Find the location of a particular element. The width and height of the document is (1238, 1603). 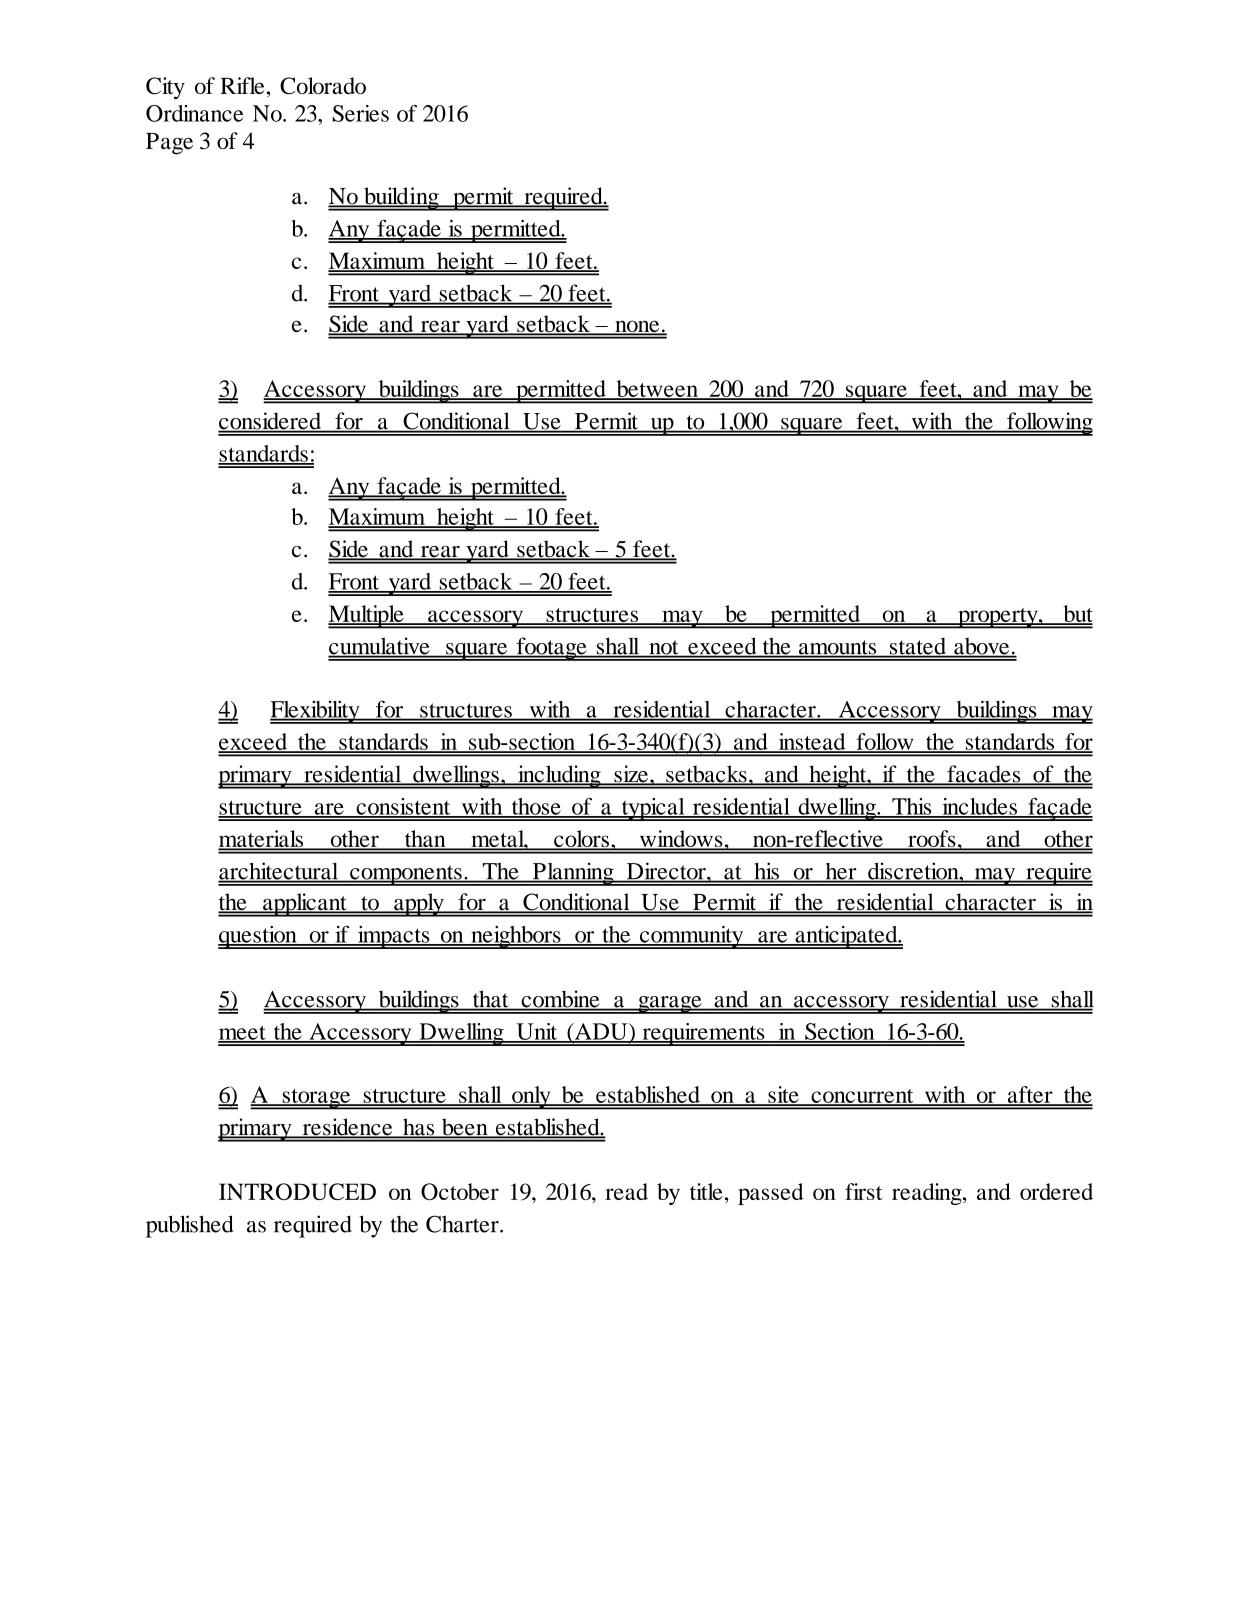

neighbors is located at coordinates (516, 937).
